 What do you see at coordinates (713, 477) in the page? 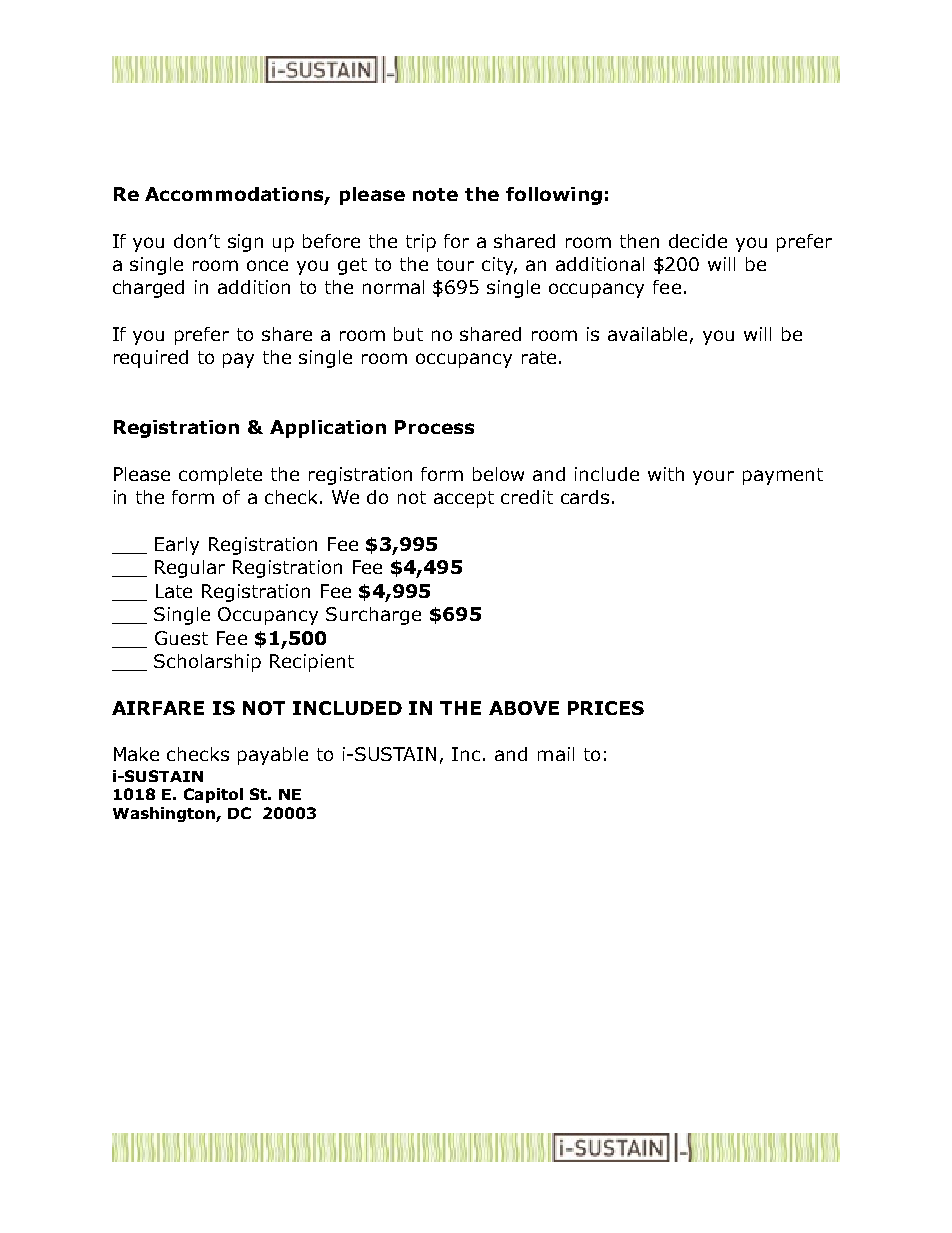
I see `your` at bounding box center [713, 477].
